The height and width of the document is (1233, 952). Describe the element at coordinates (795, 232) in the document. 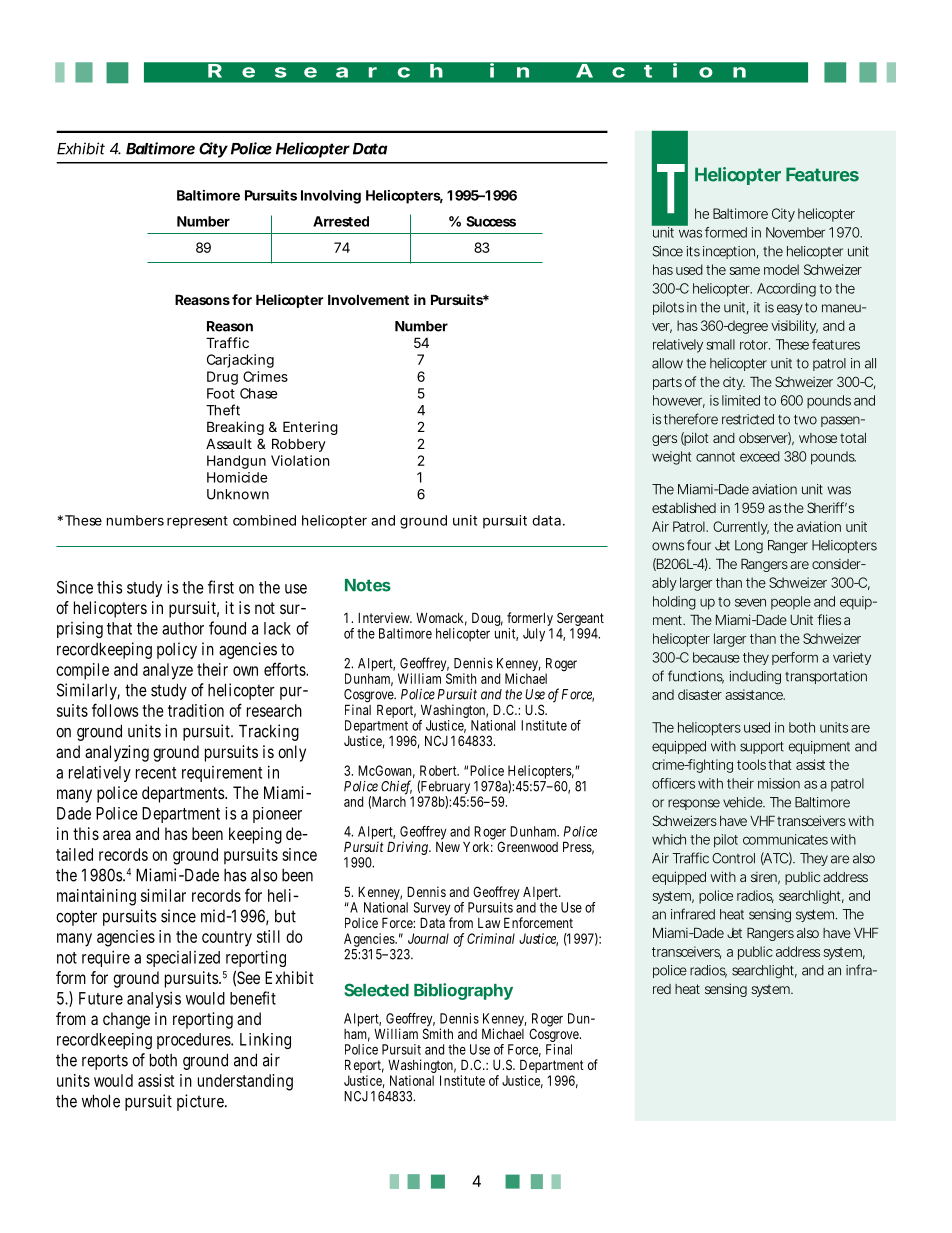

I see `November` at that location.
